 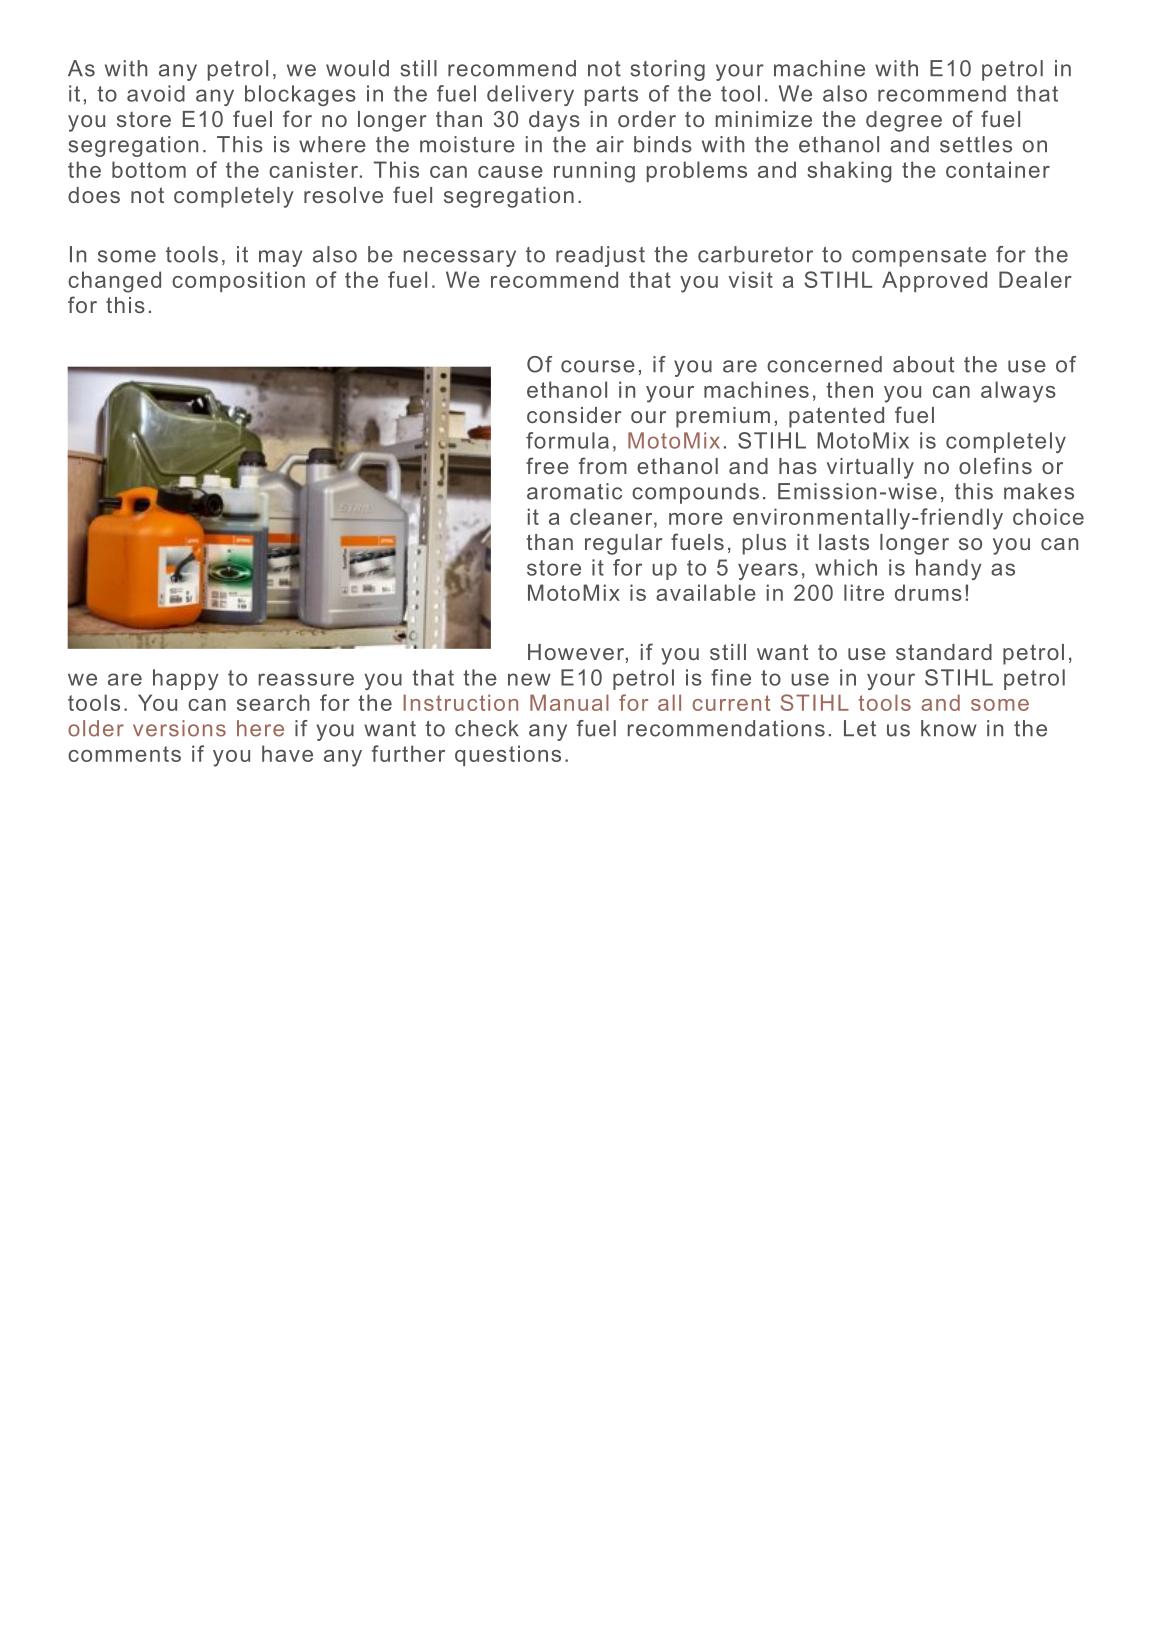 What do you see at coordinates (623, 544) in the screenshot?
I see `regular` at bounding box center [623, 544].
